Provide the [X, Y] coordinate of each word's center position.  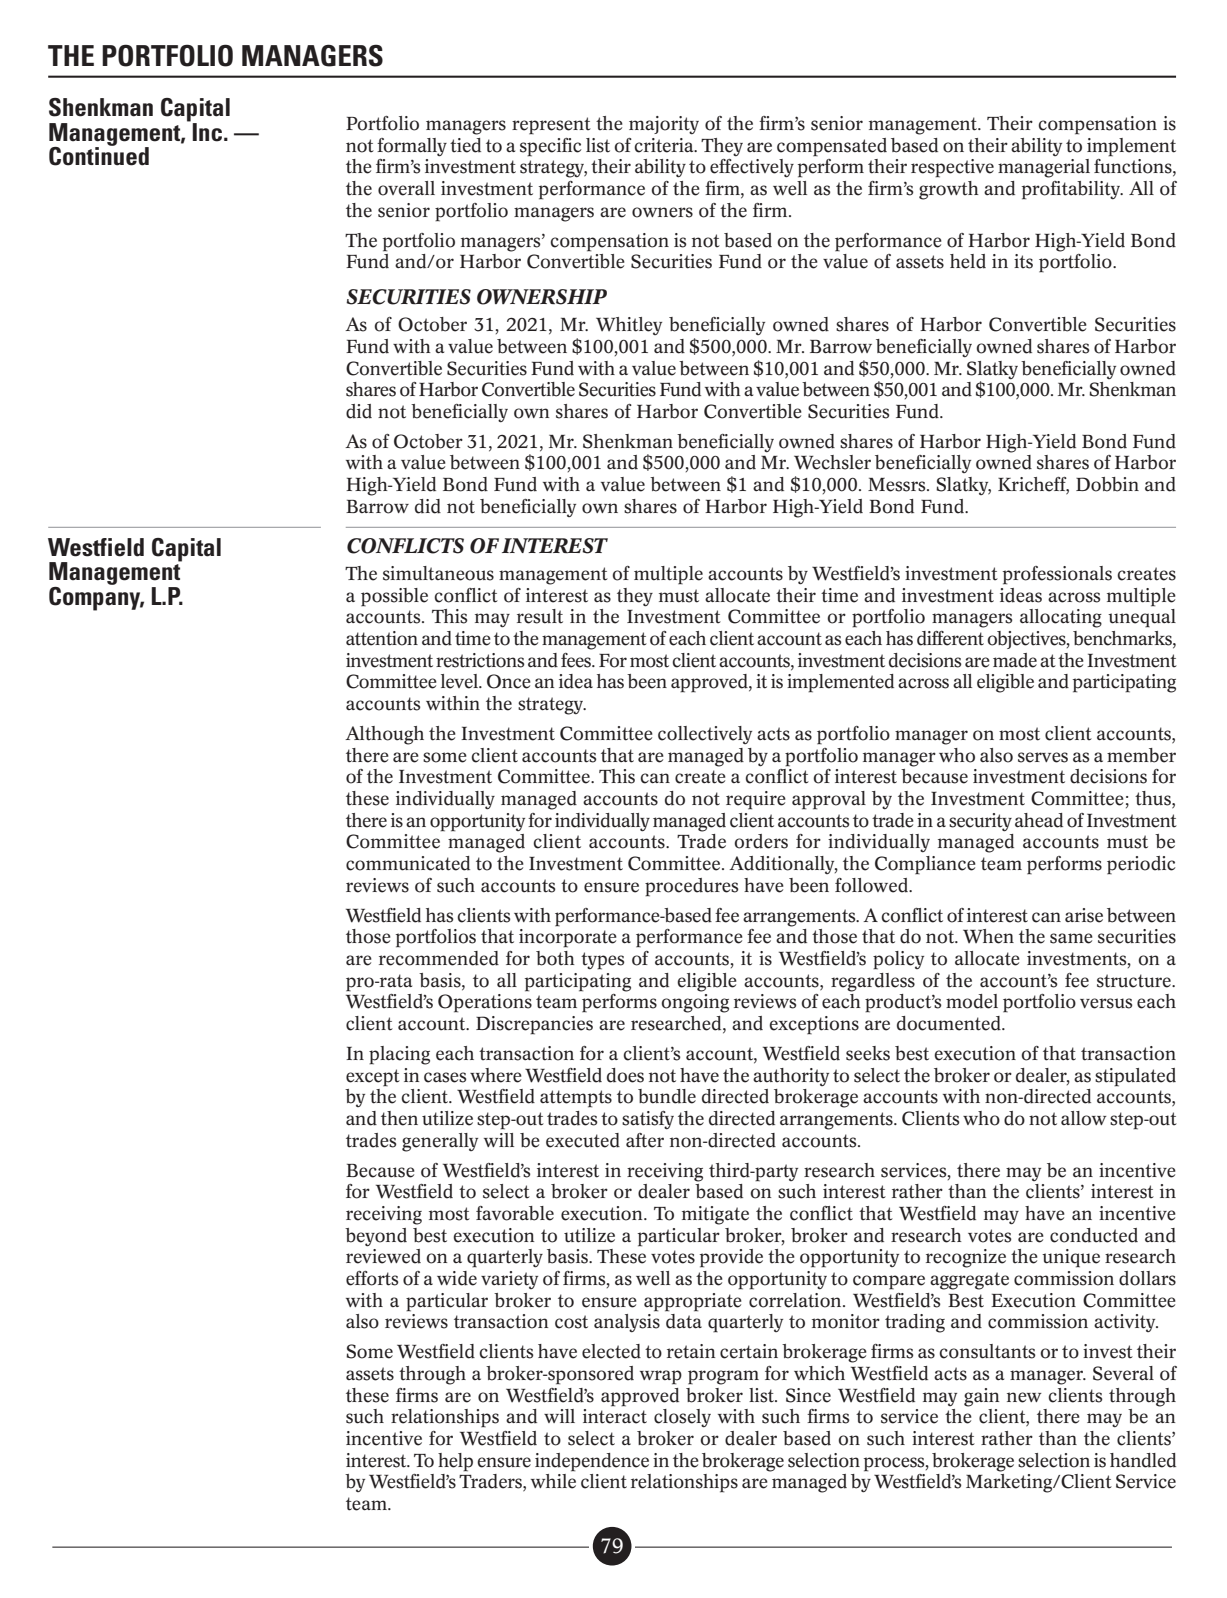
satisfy [648, 1120]
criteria [665, 145]
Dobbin [1107, 484]
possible [394, 597]
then [399, 1118]
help [455, 1462]
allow [1084, 1118]
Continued [99, 155]
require [756, 800]
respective [952, 168]
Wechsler [832, 462]
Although [384, 735]
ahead [1039, 820]
